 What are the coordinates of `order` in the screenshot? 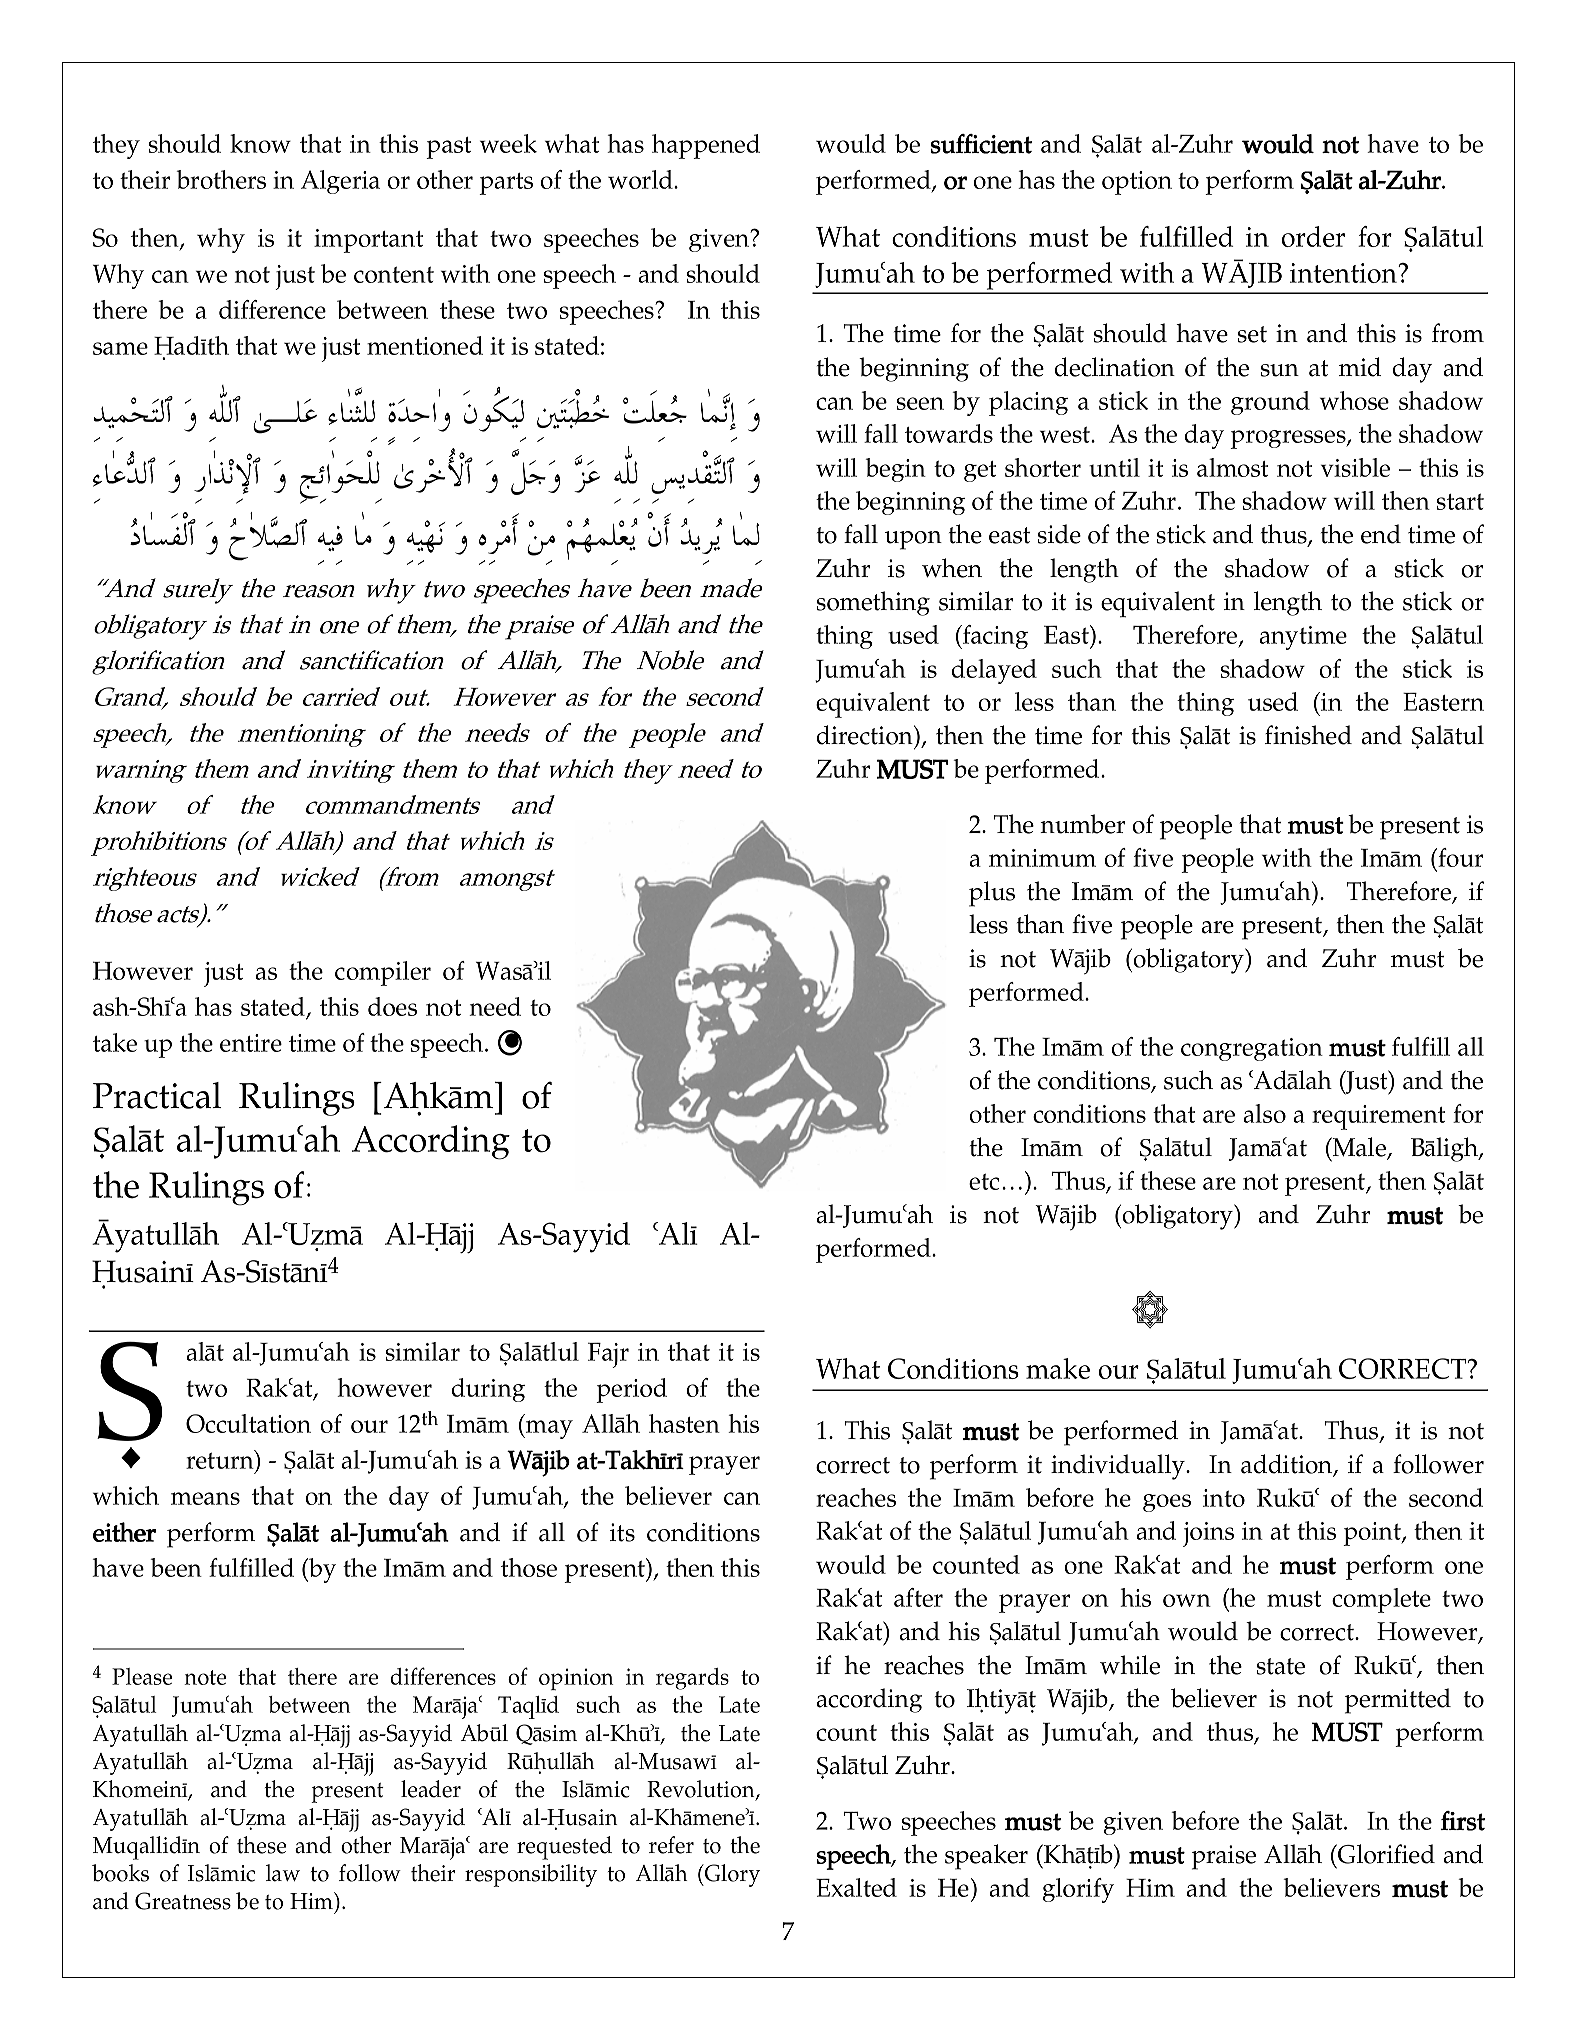 It's located at (1313, 236).
